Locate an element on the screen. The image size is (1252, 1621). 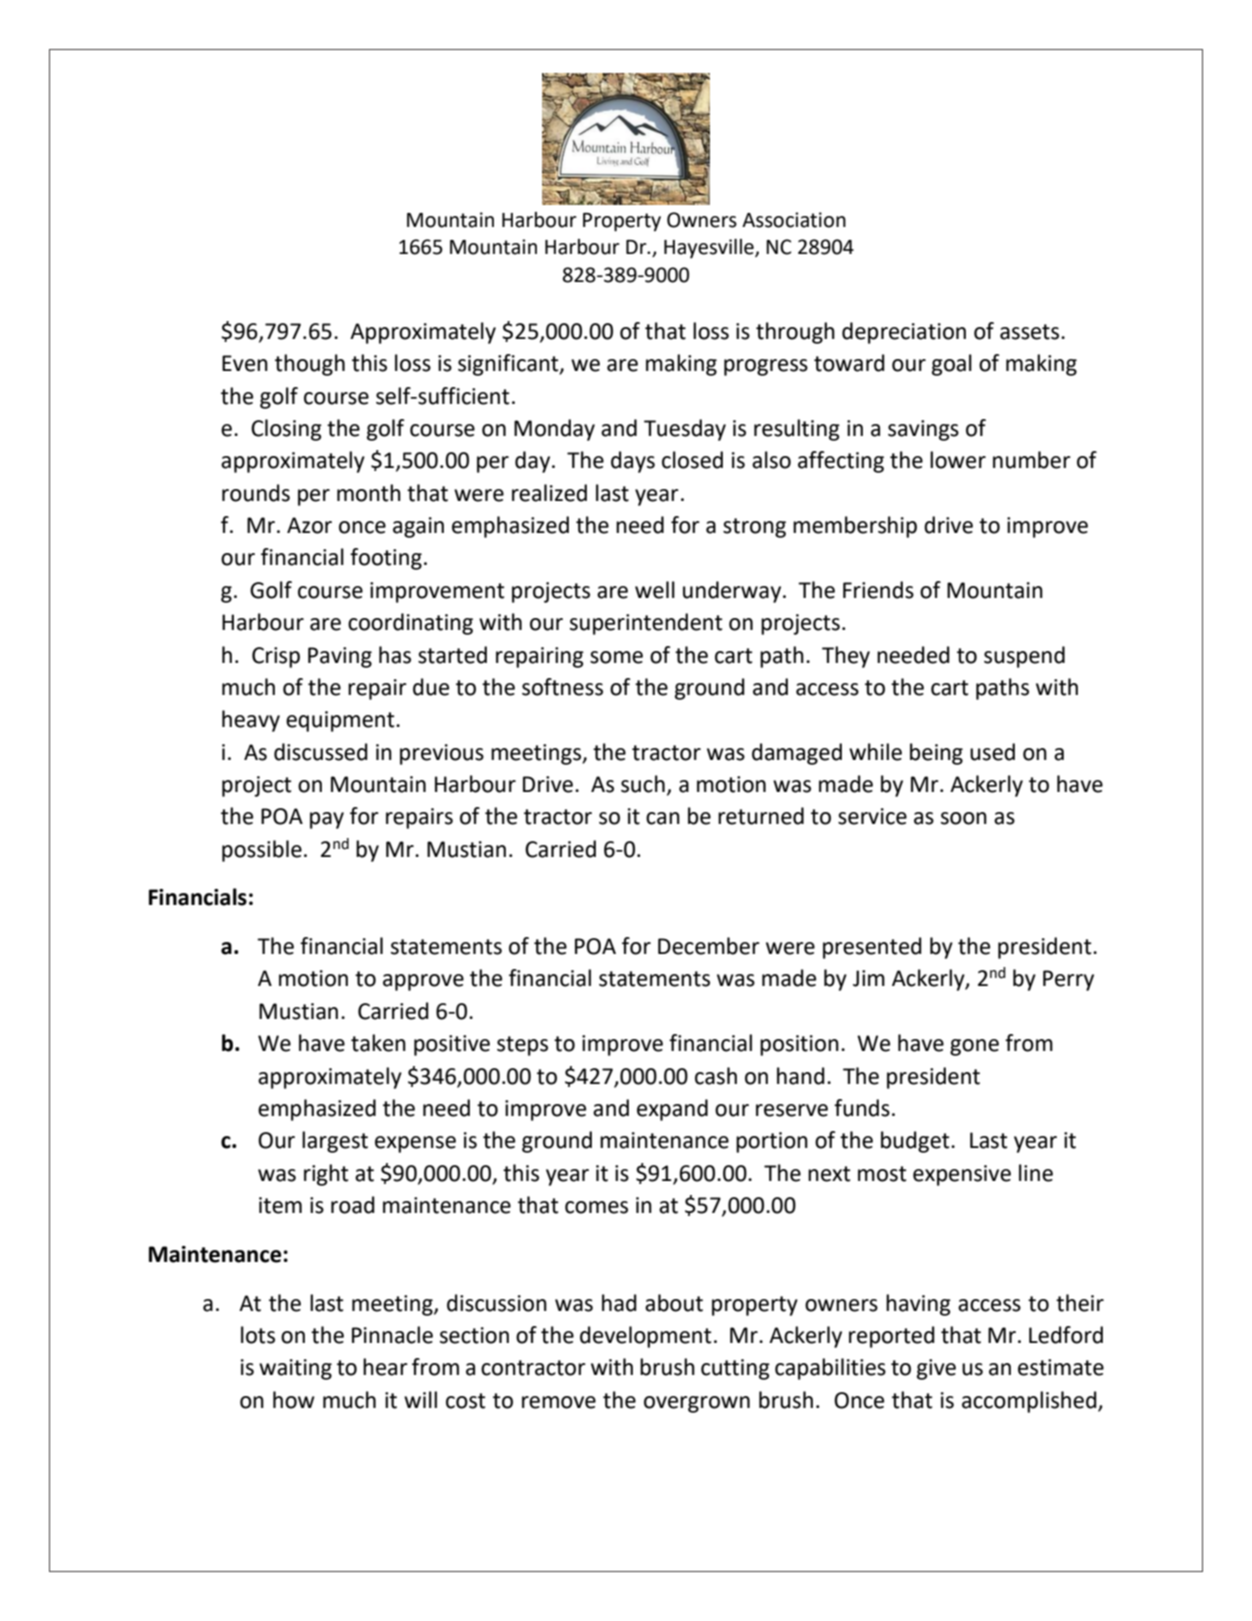
taken is located at coordinates (378, 1043).
